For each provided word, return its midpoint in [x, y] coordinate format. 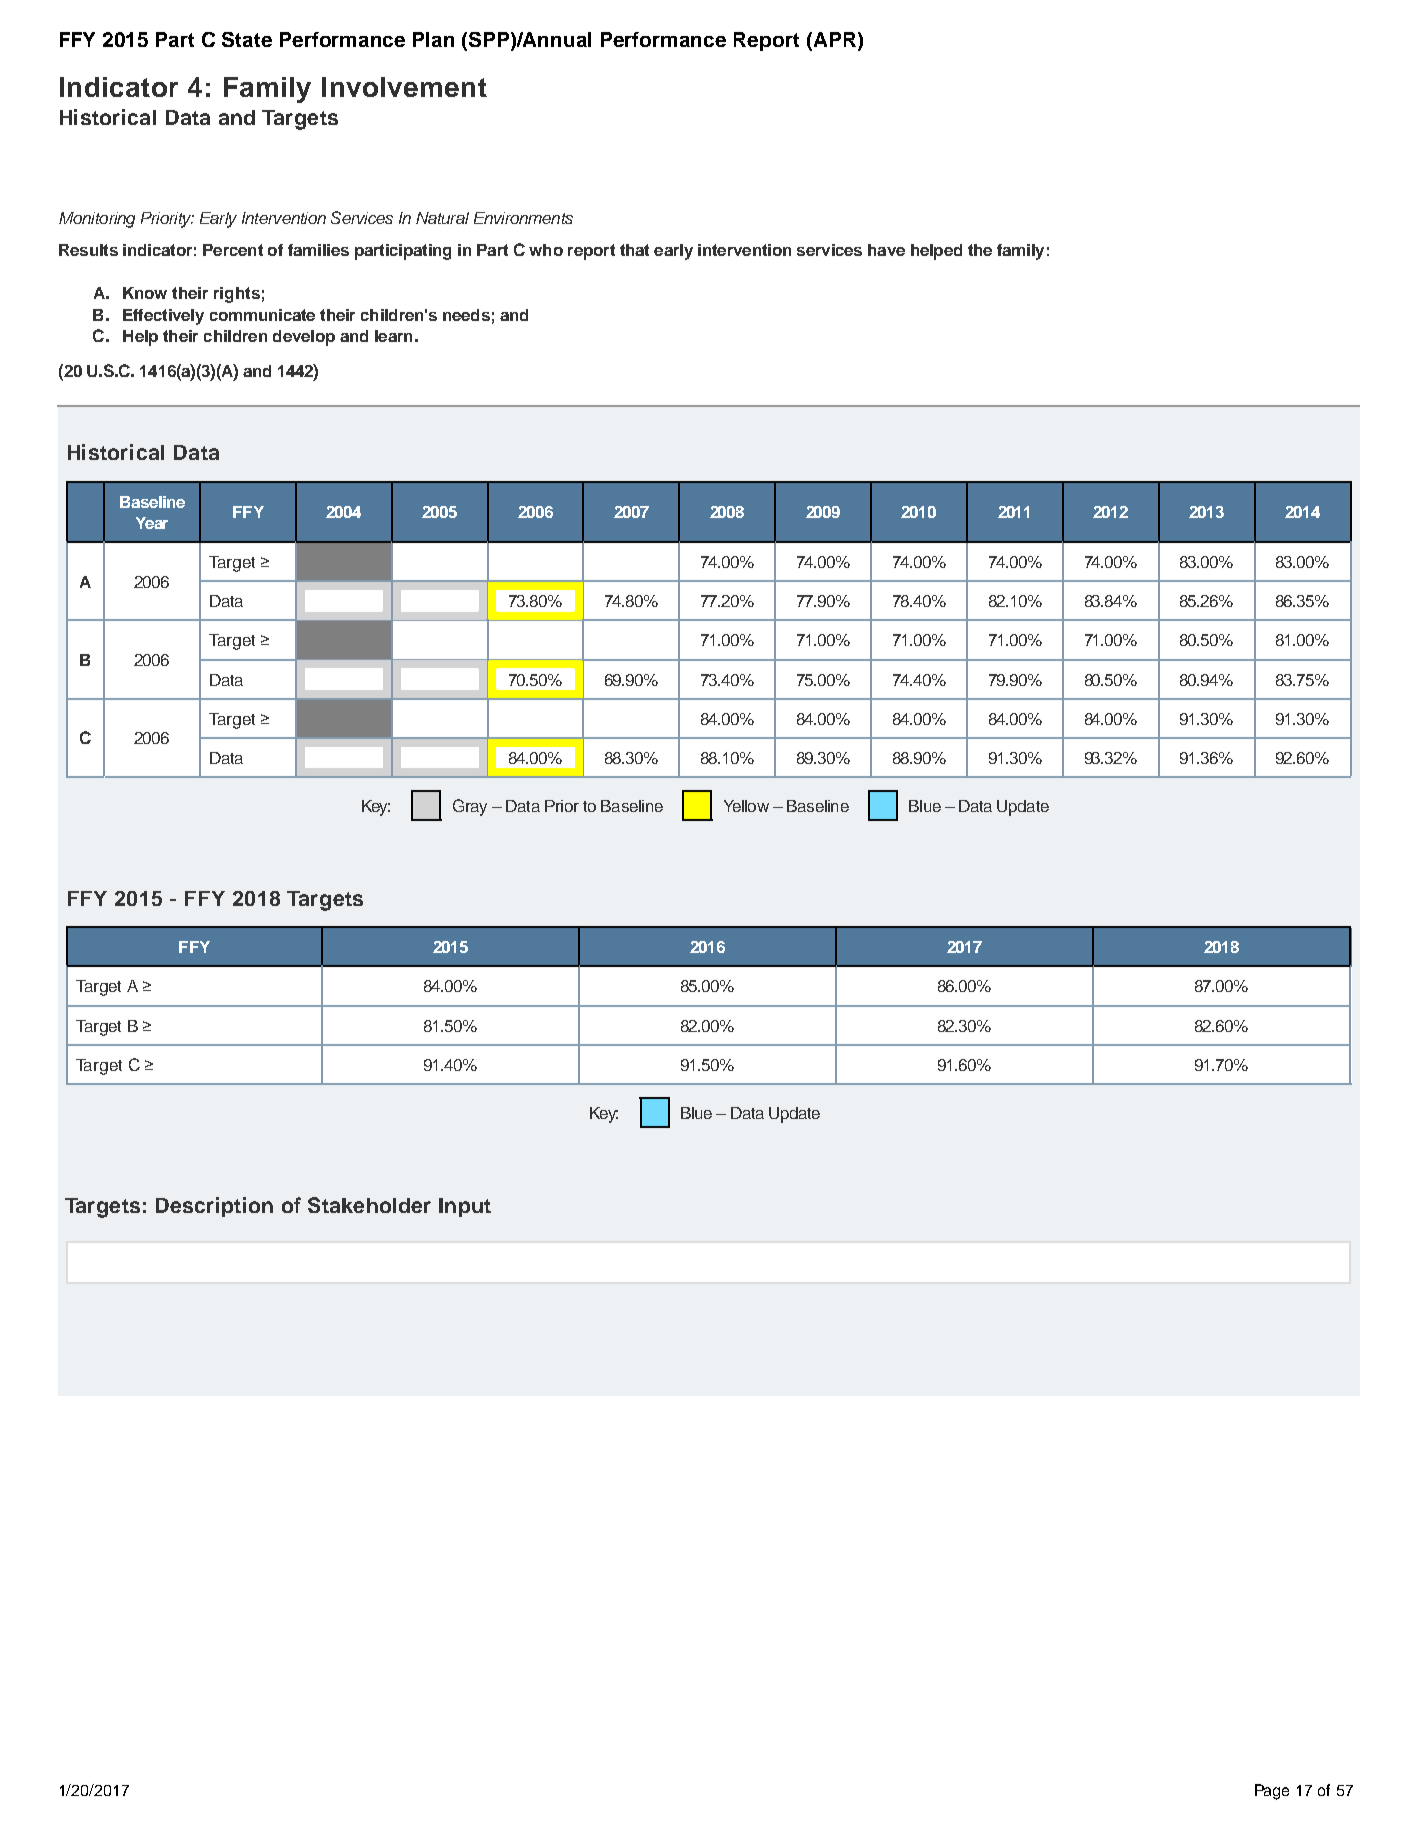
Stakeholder [369, 1205]
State [247, 39]
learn [393, 336]
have [886, 250]
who [546, 250]
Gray [470, 807]
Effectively [163, 317]
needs [466, 315]
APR [833, 39]
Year [152, 523]
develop [304, 338]
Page [1272, 1792]
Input [465, 1207]
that [634, 250]
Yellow [746, 806]
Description [214, 1207]
